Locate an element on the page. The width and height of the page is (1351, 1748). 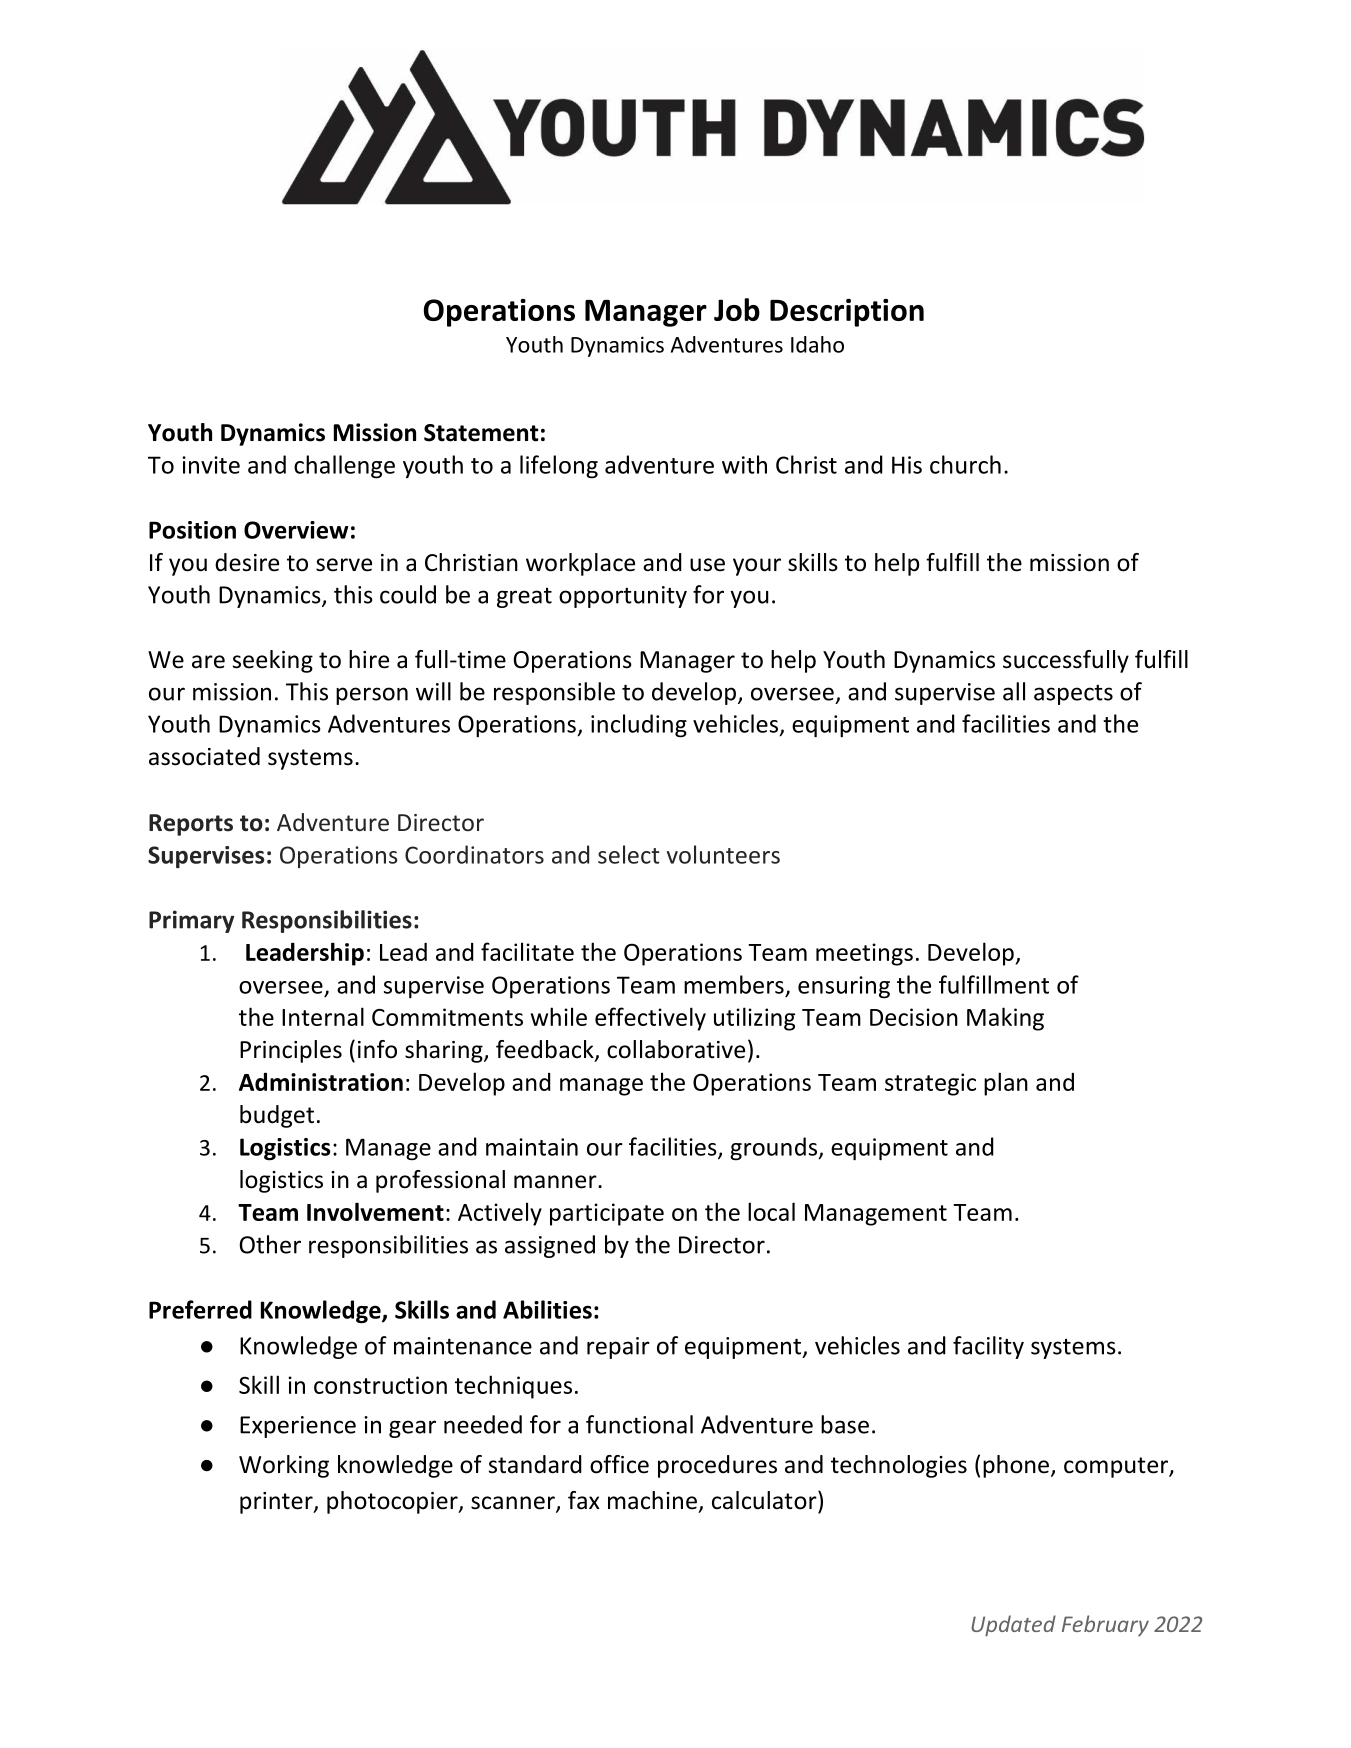
meetings is located at coordinates (864, 954).
